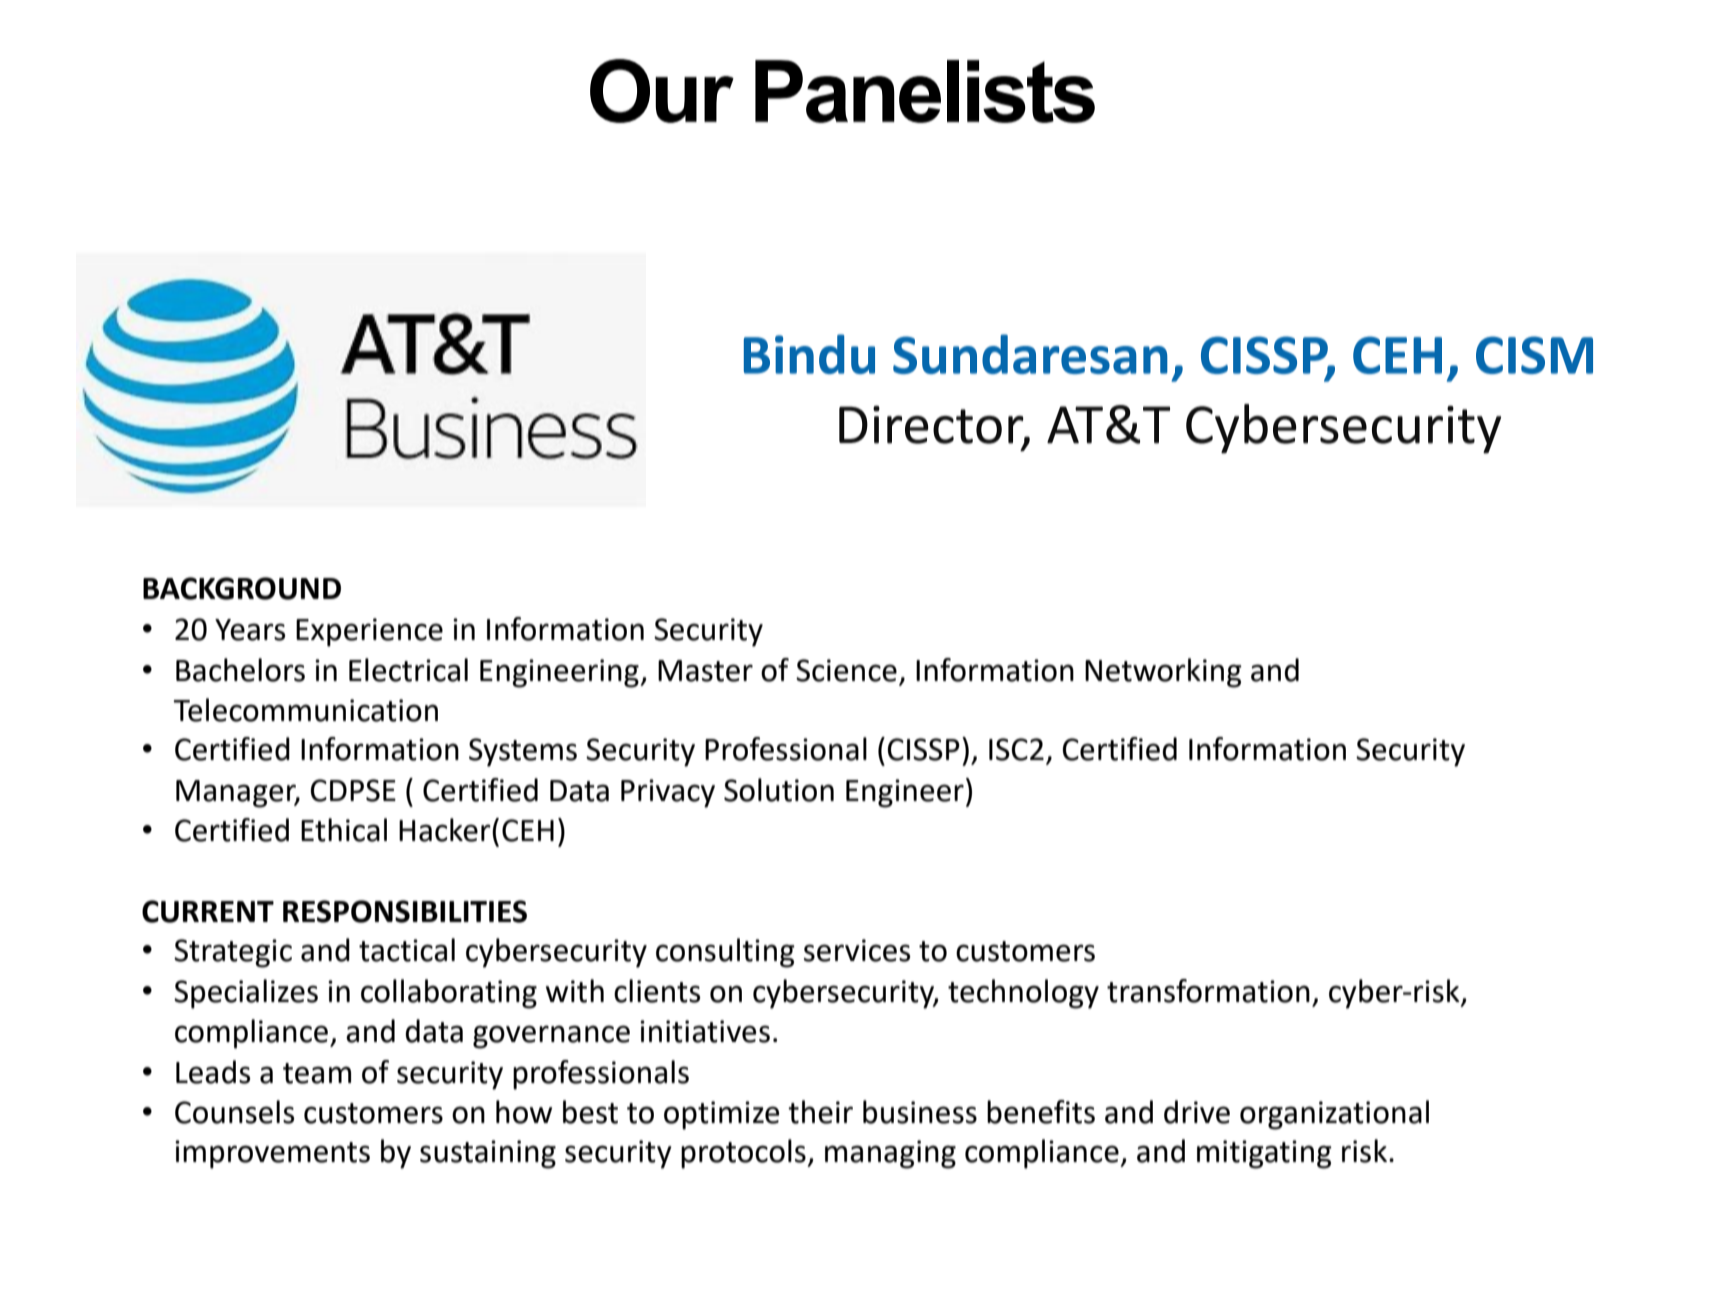 The image size is (1724, 1293). I want to click on Sundaresan, so click(1030, 354).
